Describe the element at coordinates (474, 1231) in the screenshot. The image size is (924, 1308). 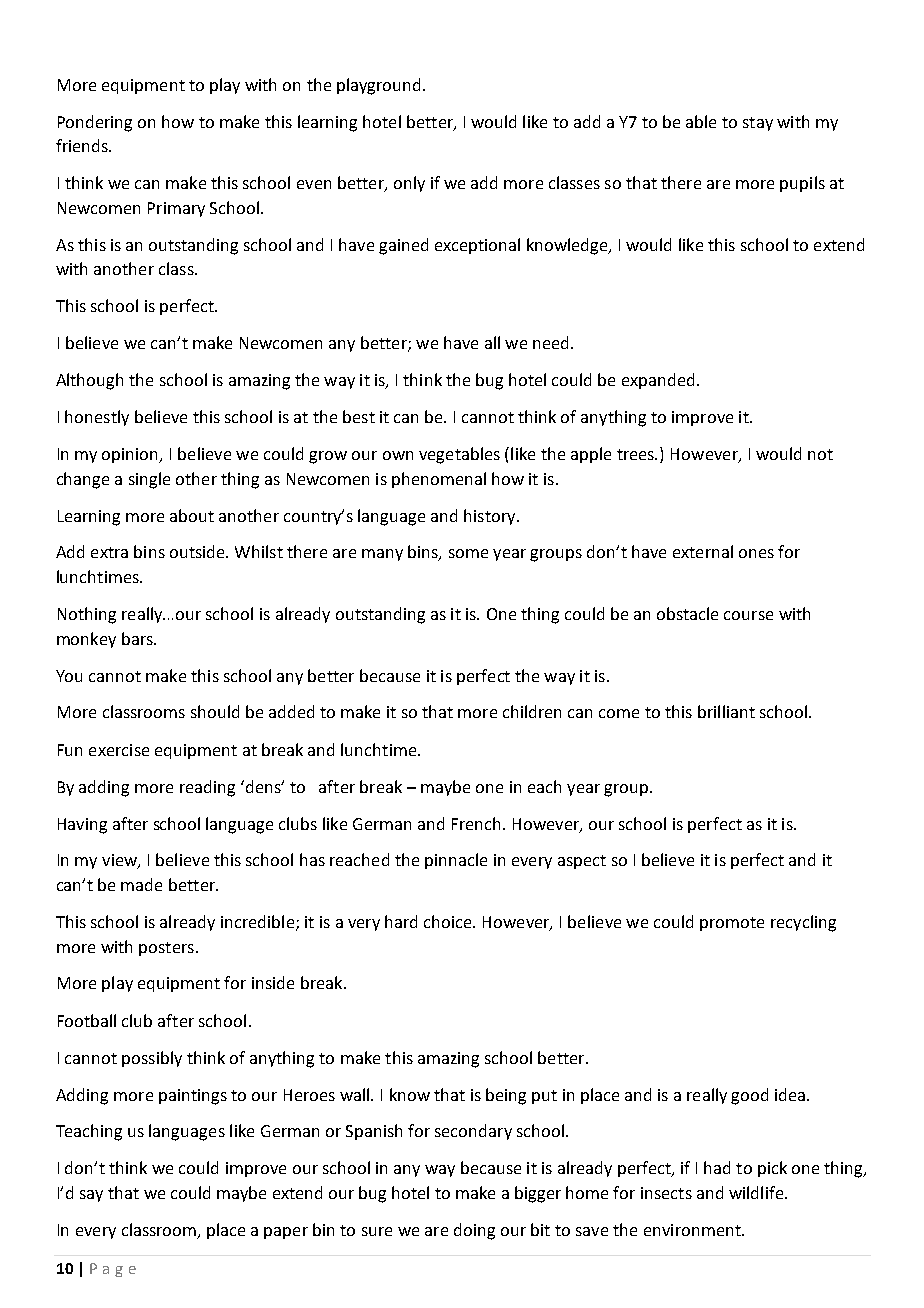
I see `doing` at that location.
